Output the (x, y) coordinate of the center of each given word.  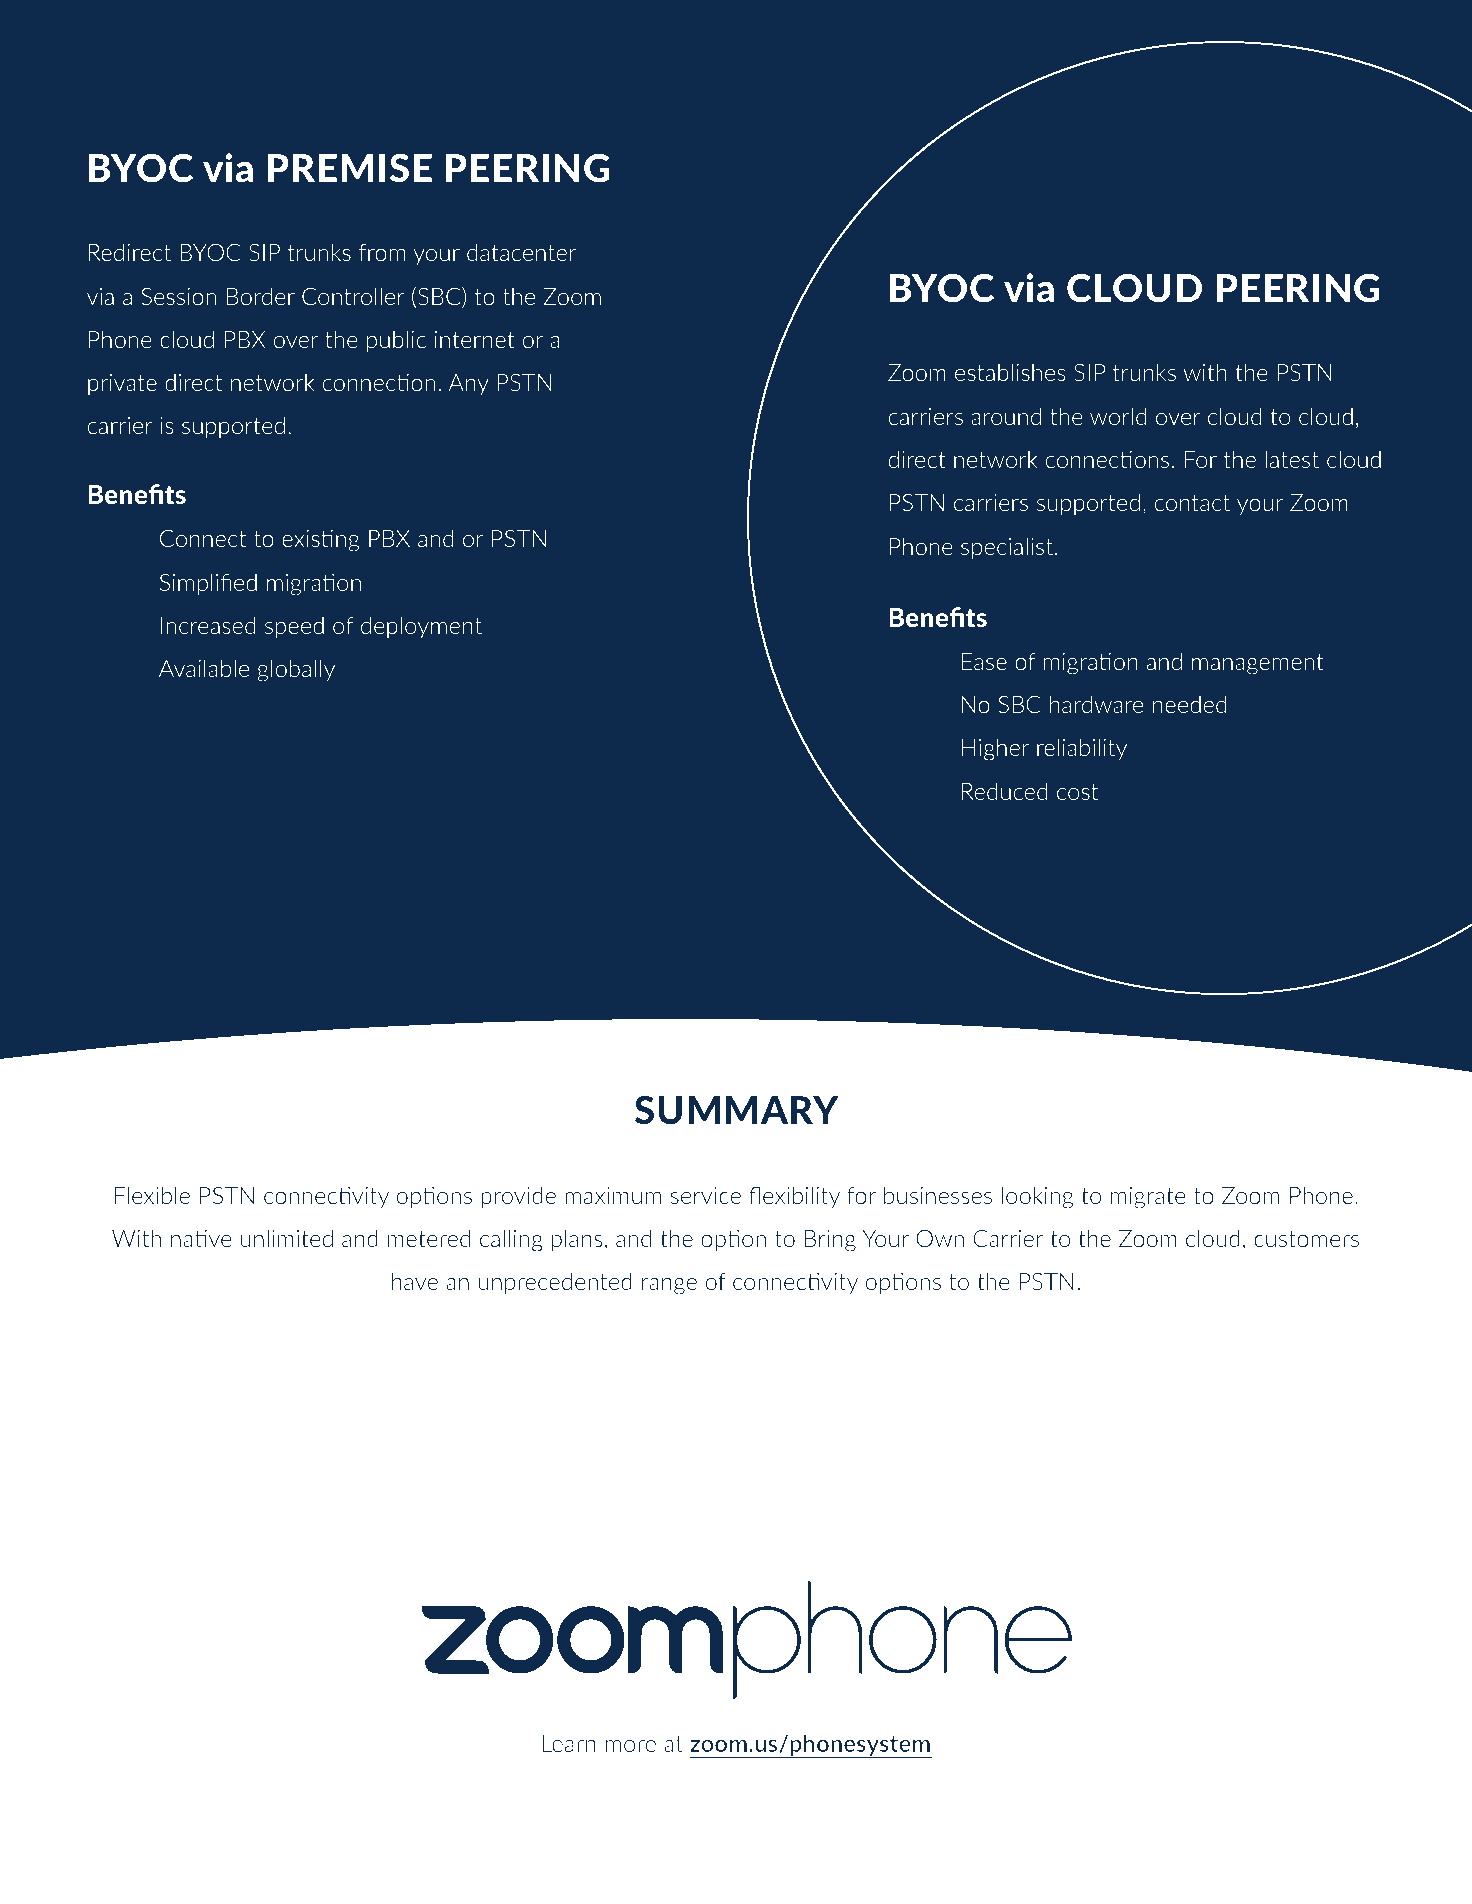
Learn (569, 1743)
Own (940, 1238)
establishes (1010, 372)
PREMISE (350, 168)
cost (1077, 792)
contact (1192, 503)
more (630, 1746)
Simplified (208, 584)
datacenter (521, 252)
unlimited (287, 1238)
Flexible (152, 1195)
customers (1306, 1239)
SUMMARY (737, 1110)
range (669, 1286)
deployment (421, 627)
